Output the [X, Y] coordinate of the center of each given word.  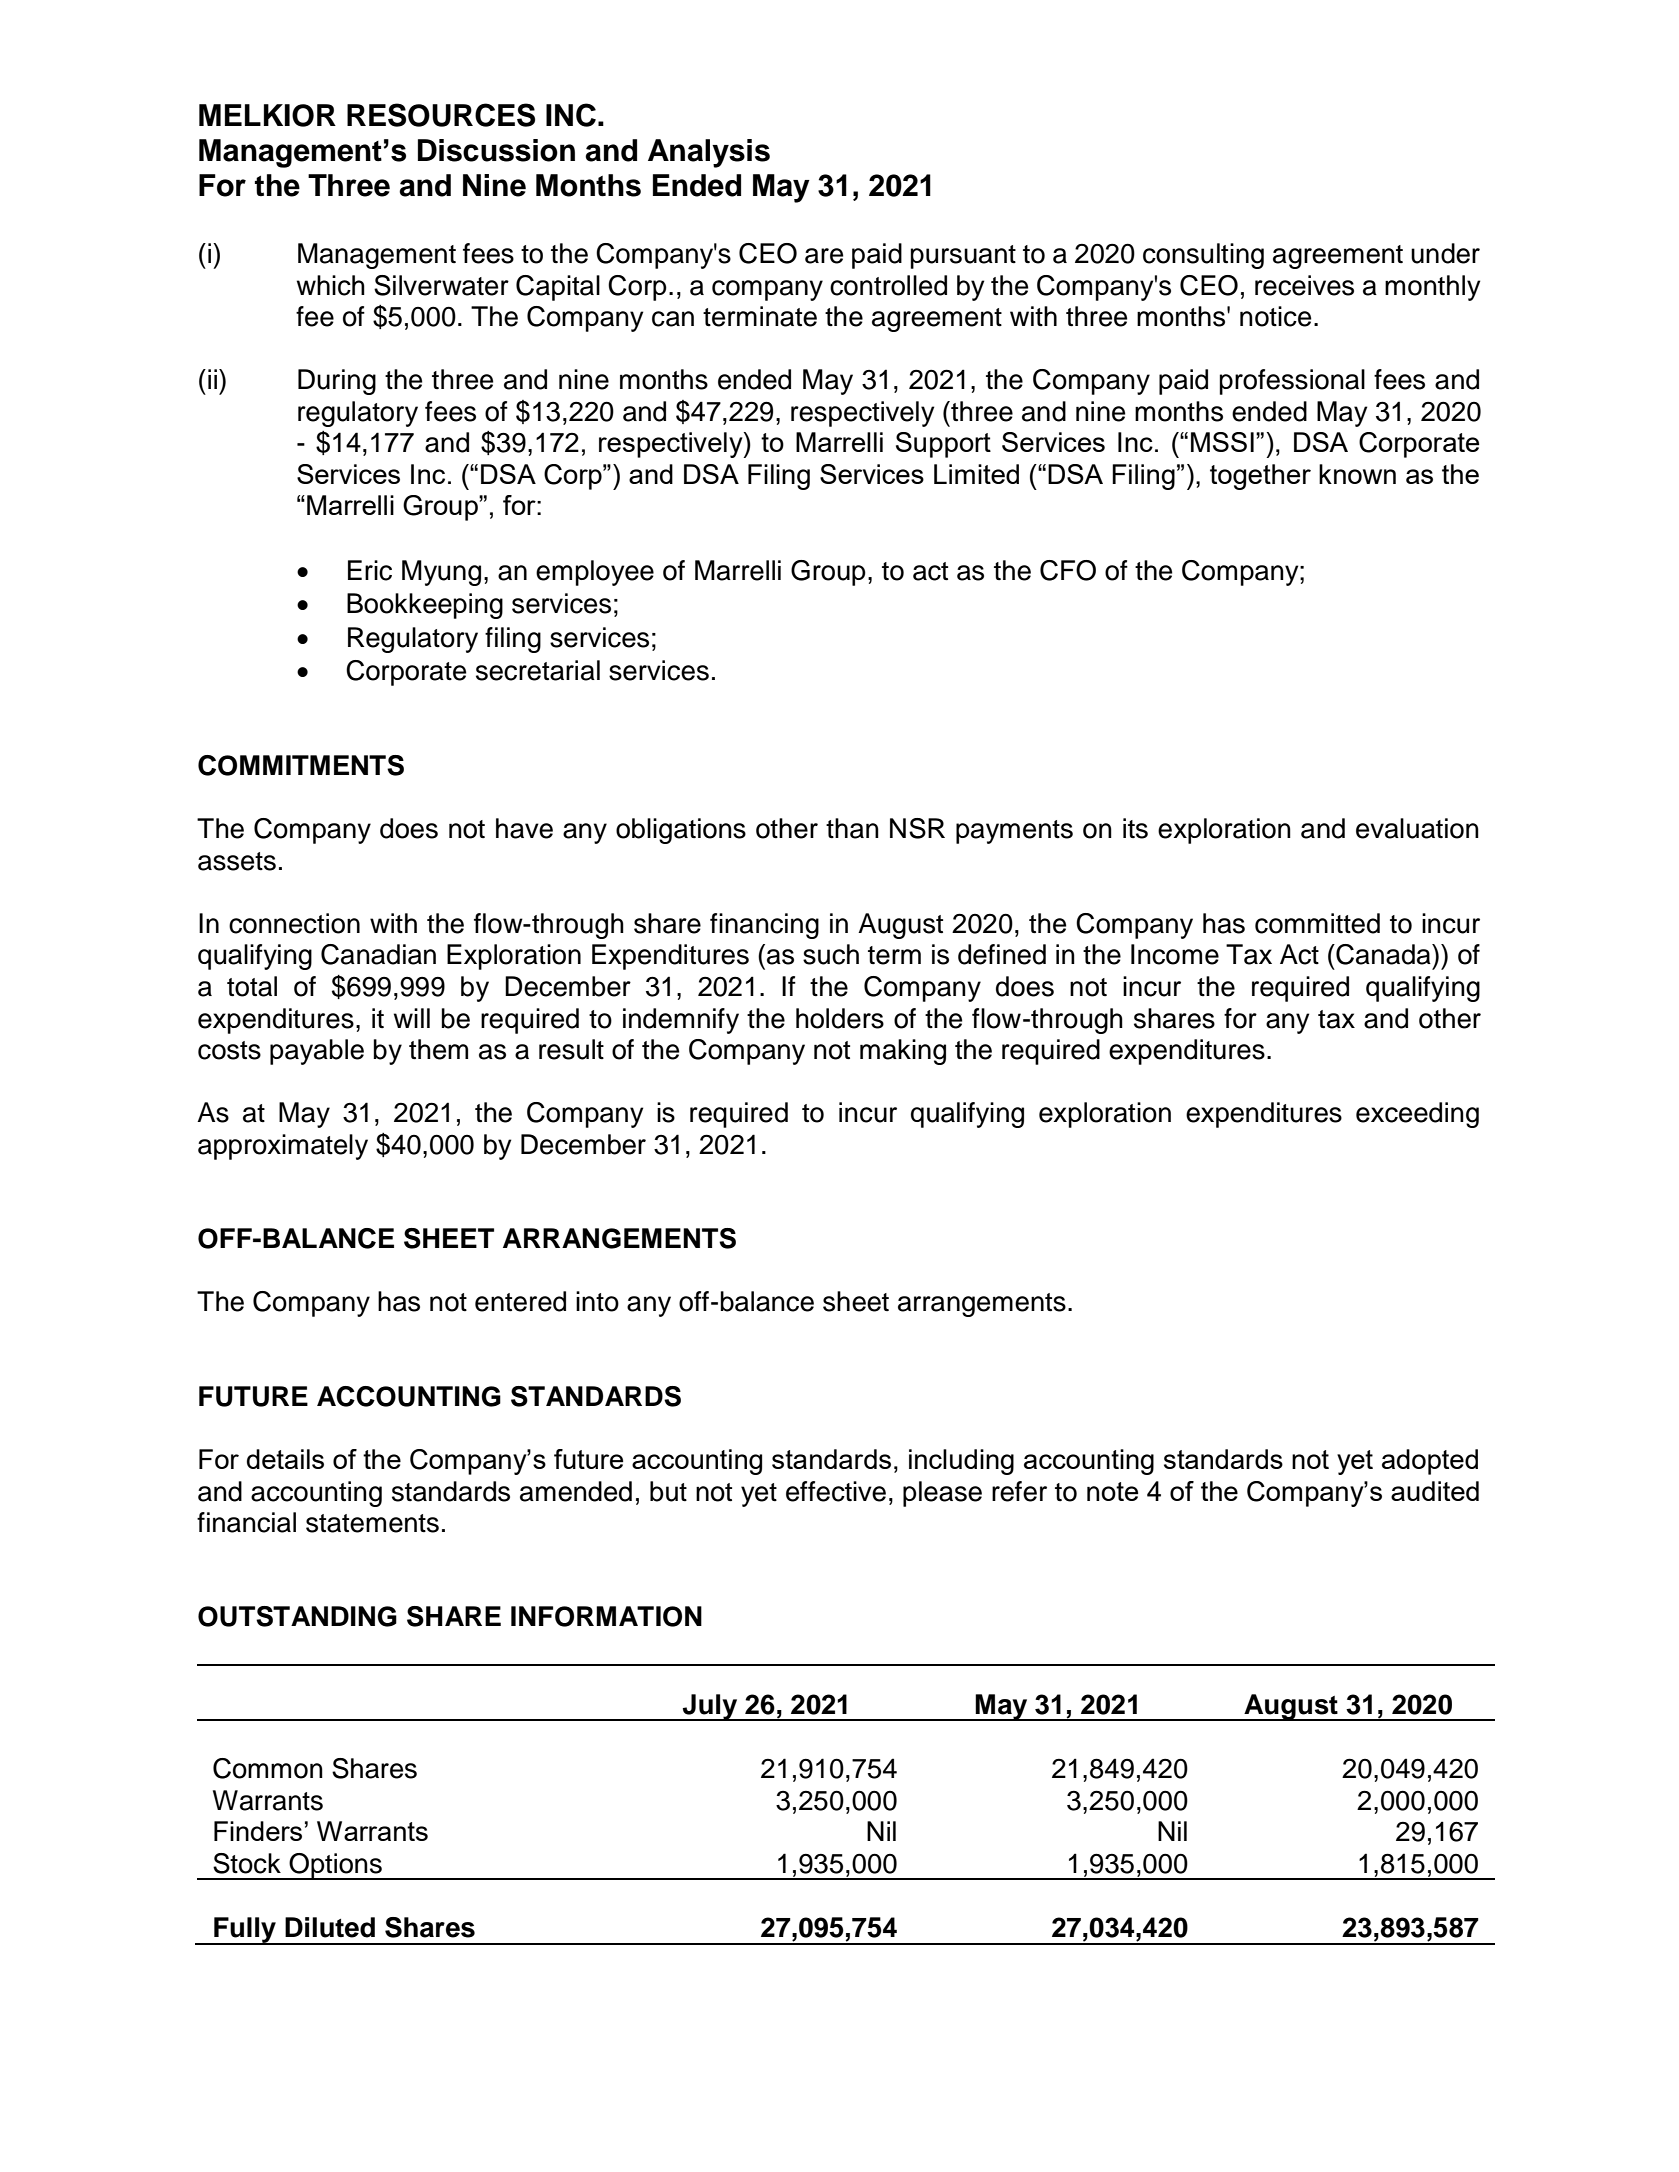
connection [294, 923]
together [1260, 477]
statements [372, 1523]
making [903, 1052]
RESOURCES [441, 115]
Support [943, 445]
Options [335, 1866]
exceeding [1417, 1115]
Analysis [709, 153]
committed [1317, 923]
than [852, 828]
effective [836, 1491]
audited [1435, 1491]
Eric [370, 570]
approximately [283, 1147]
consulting [1203, 256]
